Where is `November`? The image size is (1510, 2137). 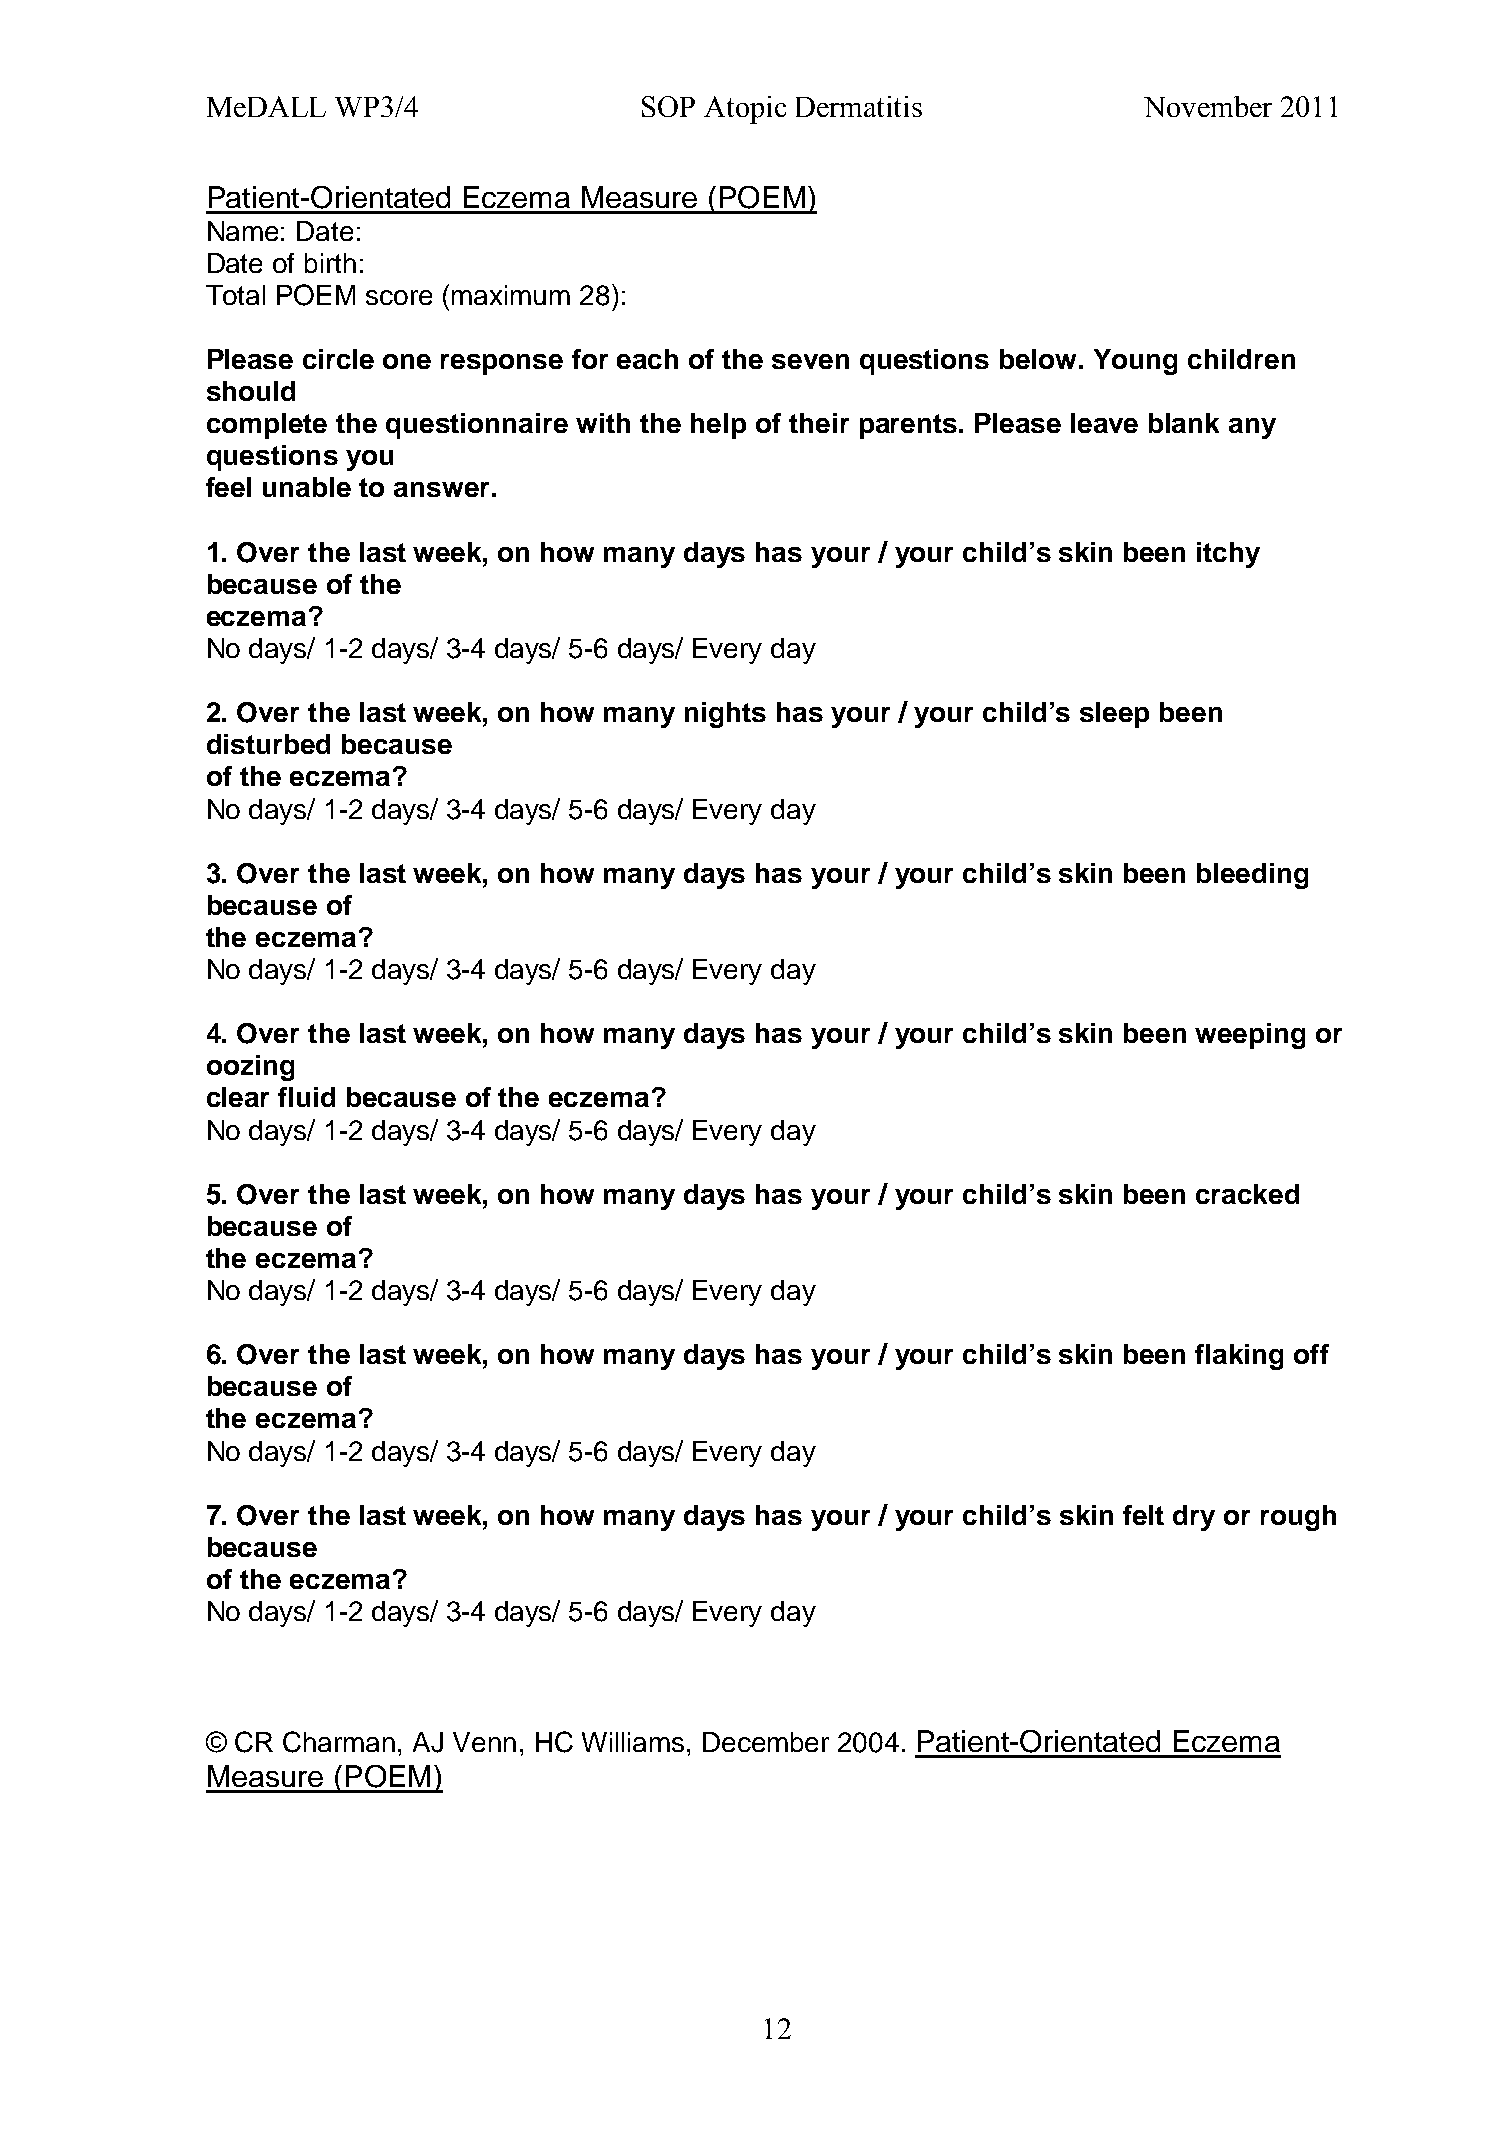
November is located at coordinates (1208, 106).
